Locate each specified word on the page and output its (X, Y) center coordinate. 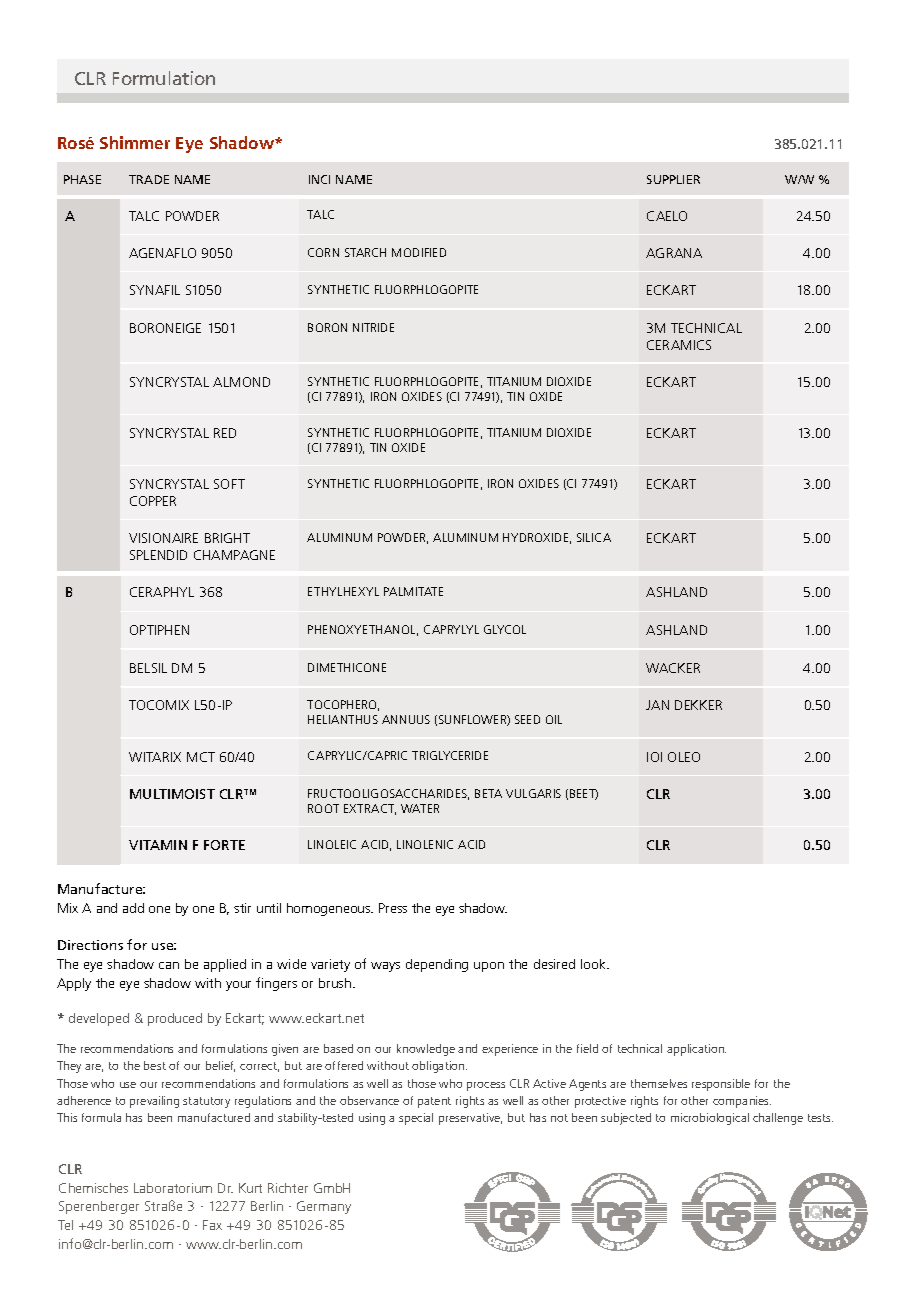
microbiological (710, 1119)
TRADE (149, 179)
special (416, 1119)
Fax (212, 1225)
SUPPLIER (673, 179)
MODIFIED (419, 252)
